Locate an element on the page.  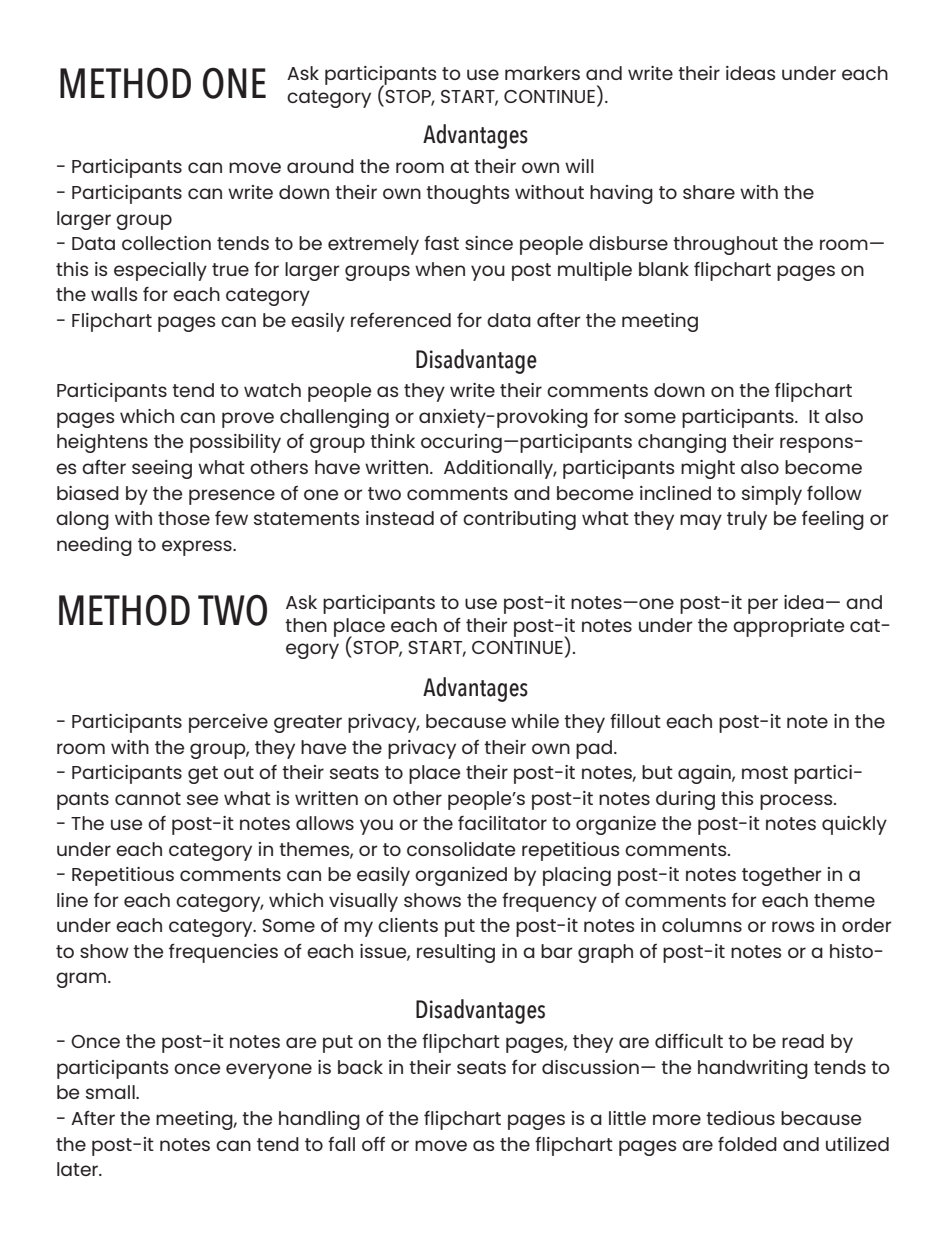
around is located at coordinates (320, 166).
